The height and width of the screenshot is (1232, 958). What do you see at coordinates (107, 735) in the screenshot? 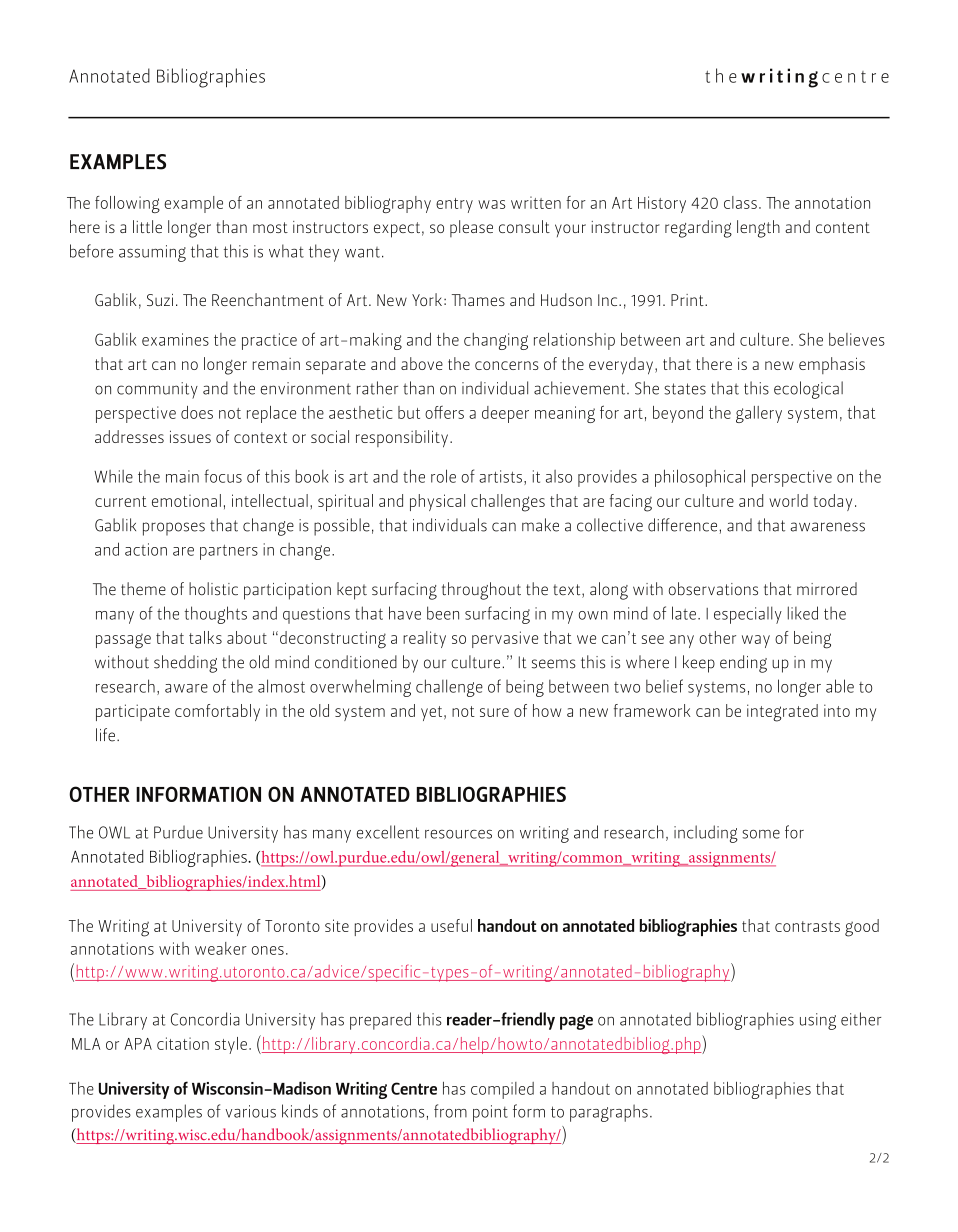
I see `life` at bounding box center [107, 735].
